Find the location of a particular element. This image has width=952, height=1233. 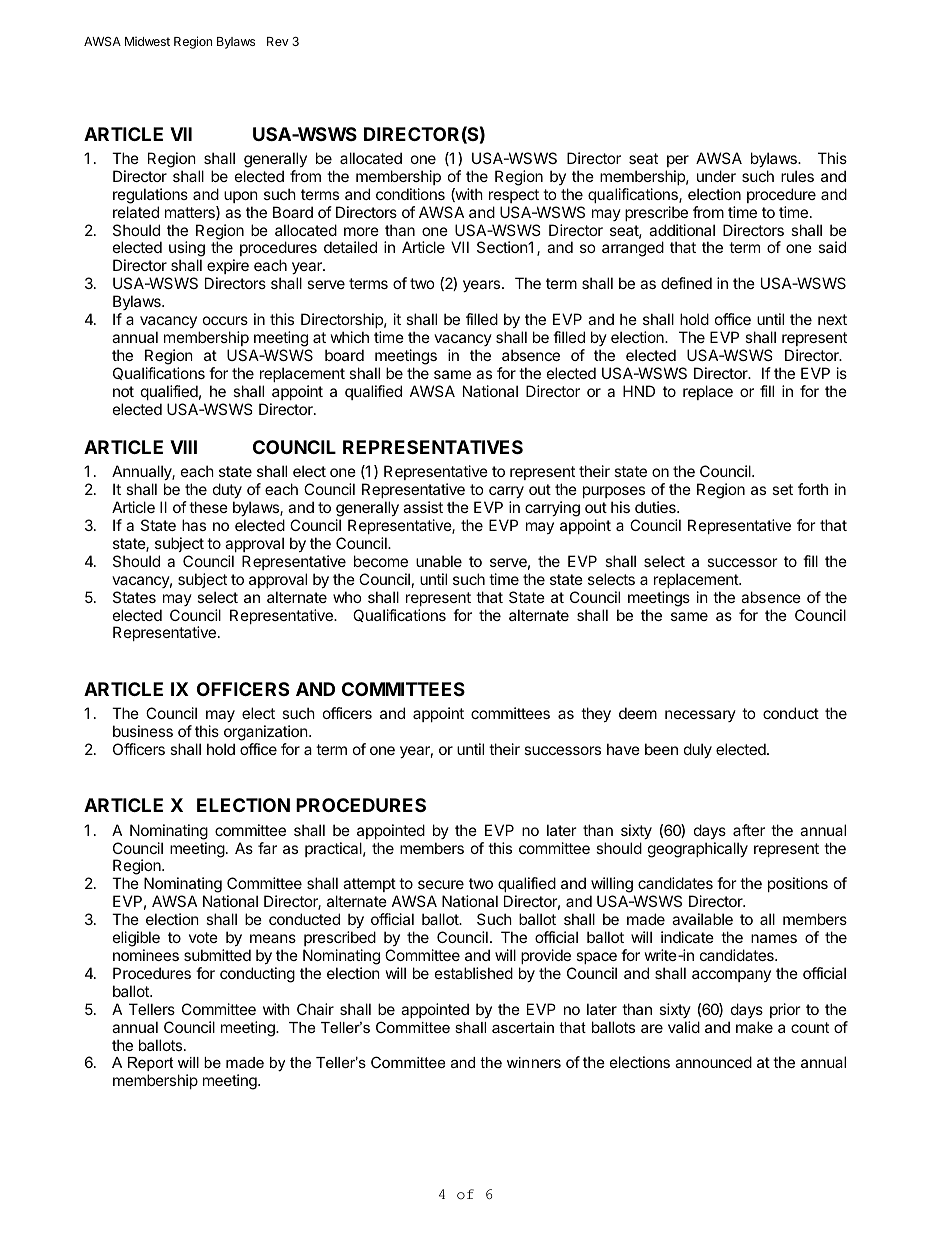

conditions is located at coordinates (410, 194).
